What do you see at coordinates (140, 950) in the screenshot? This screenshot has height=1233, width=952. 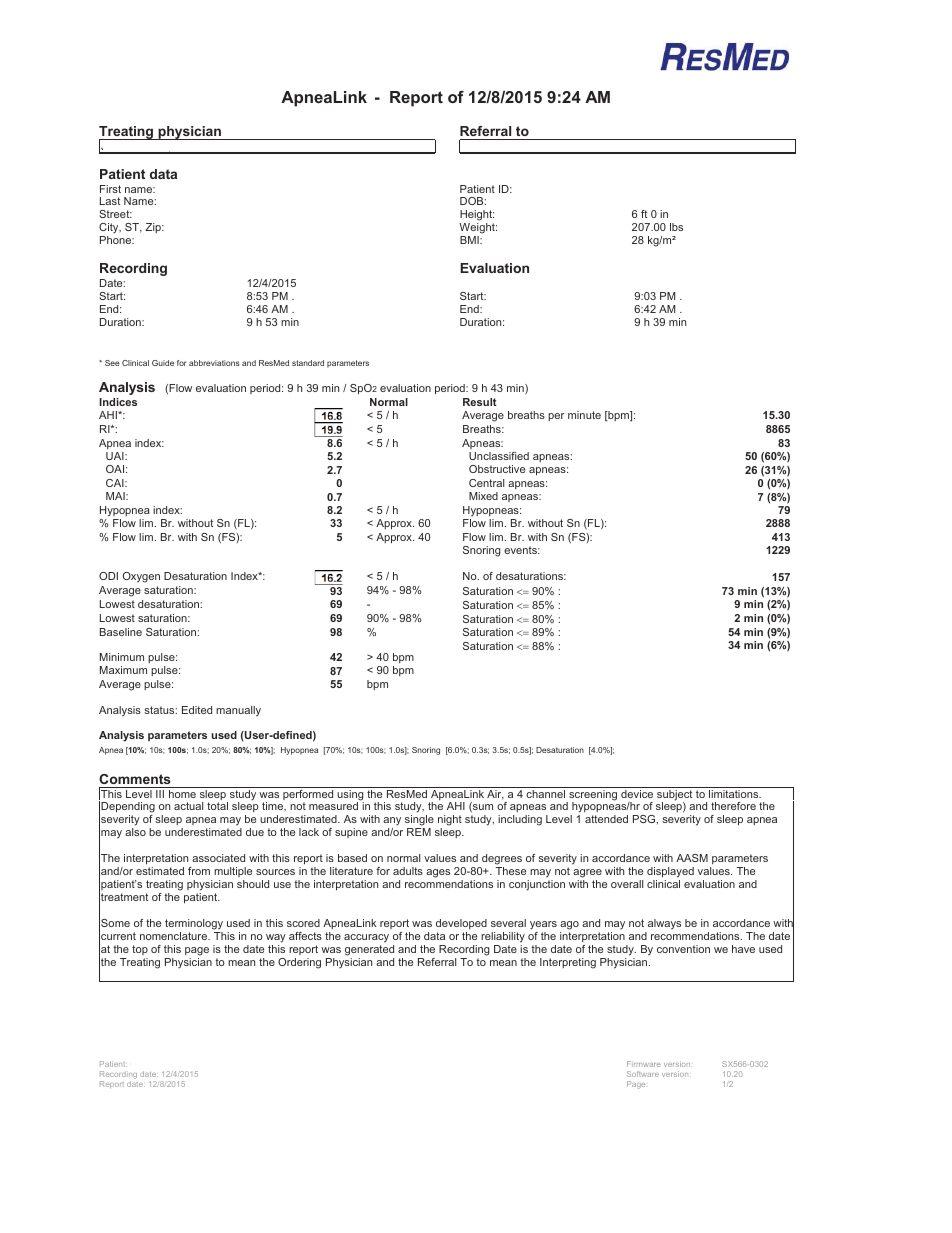 I see `top` at bounding box center [140, 950].
